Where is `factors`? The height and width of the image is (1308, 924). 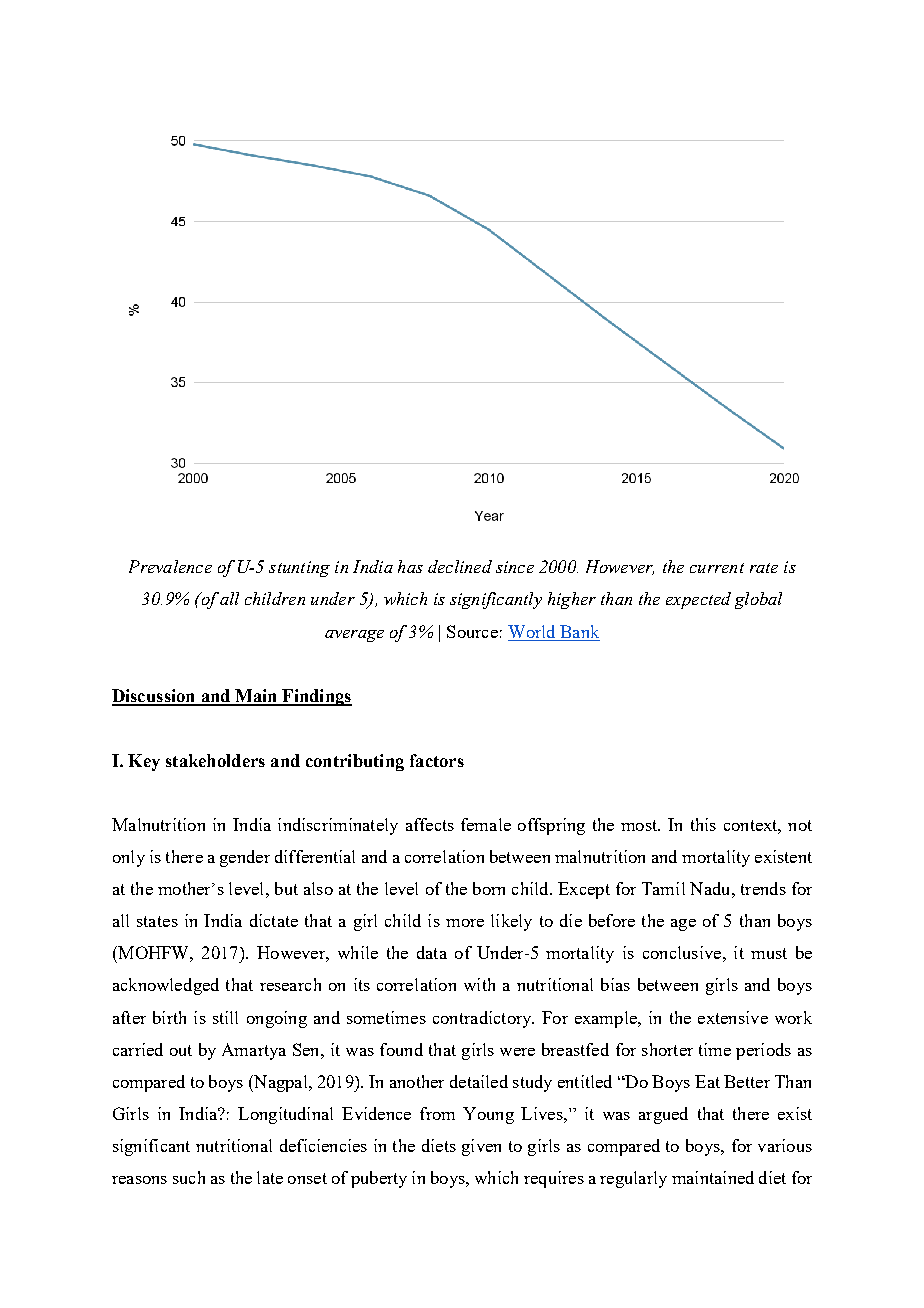 factors is located at coordinates (437, 760).
